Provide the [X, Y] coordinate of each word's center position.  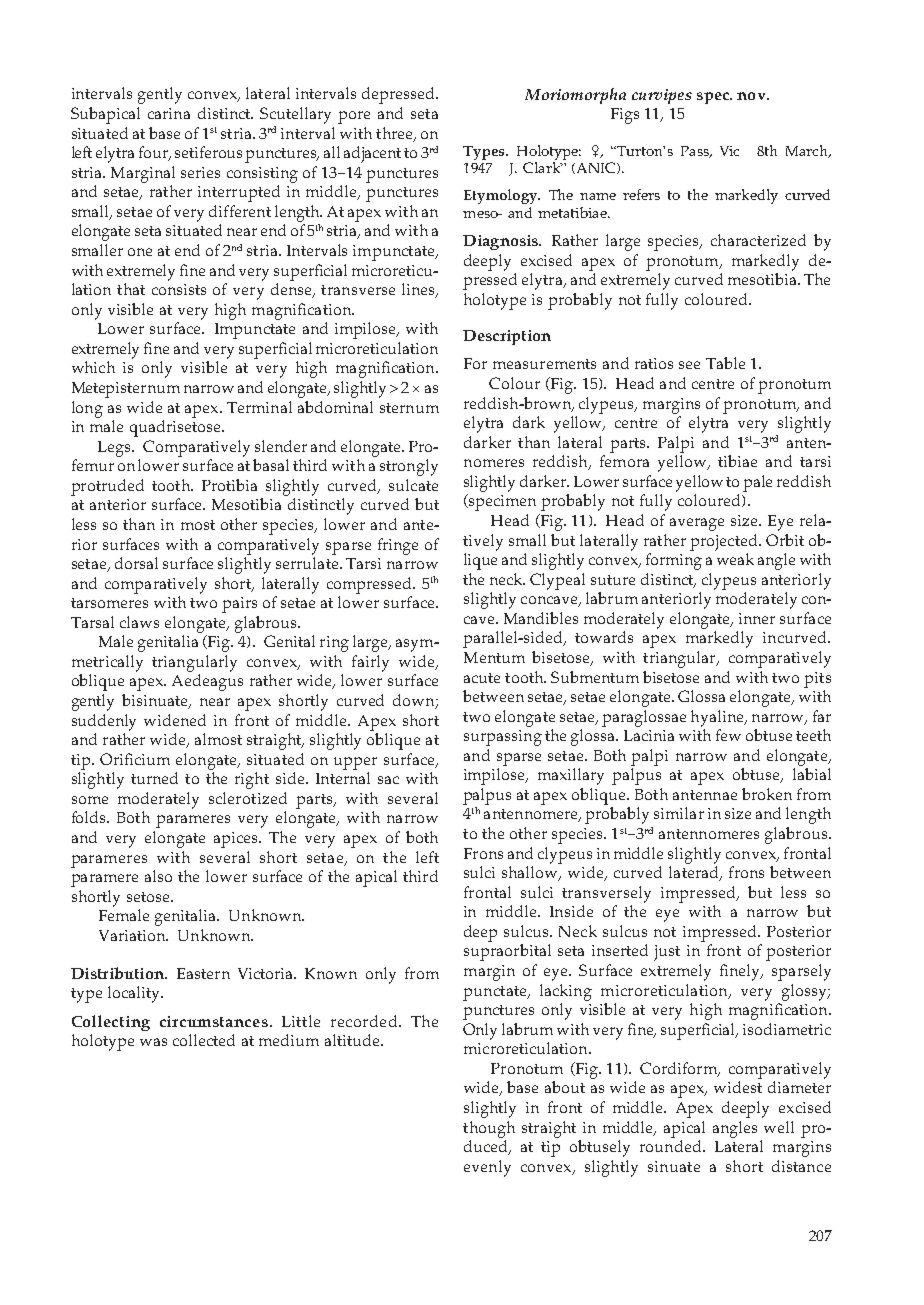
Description [507, 337]
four [155, 153]
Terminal [259, 407]
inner [757, 618]
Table [725, 363]
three [395, 134]
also [158, 876]
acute [482, 678]
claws [139, 622]
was [153, 1042]
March [808, 151]
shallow [531, 873]
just [667, 953]
